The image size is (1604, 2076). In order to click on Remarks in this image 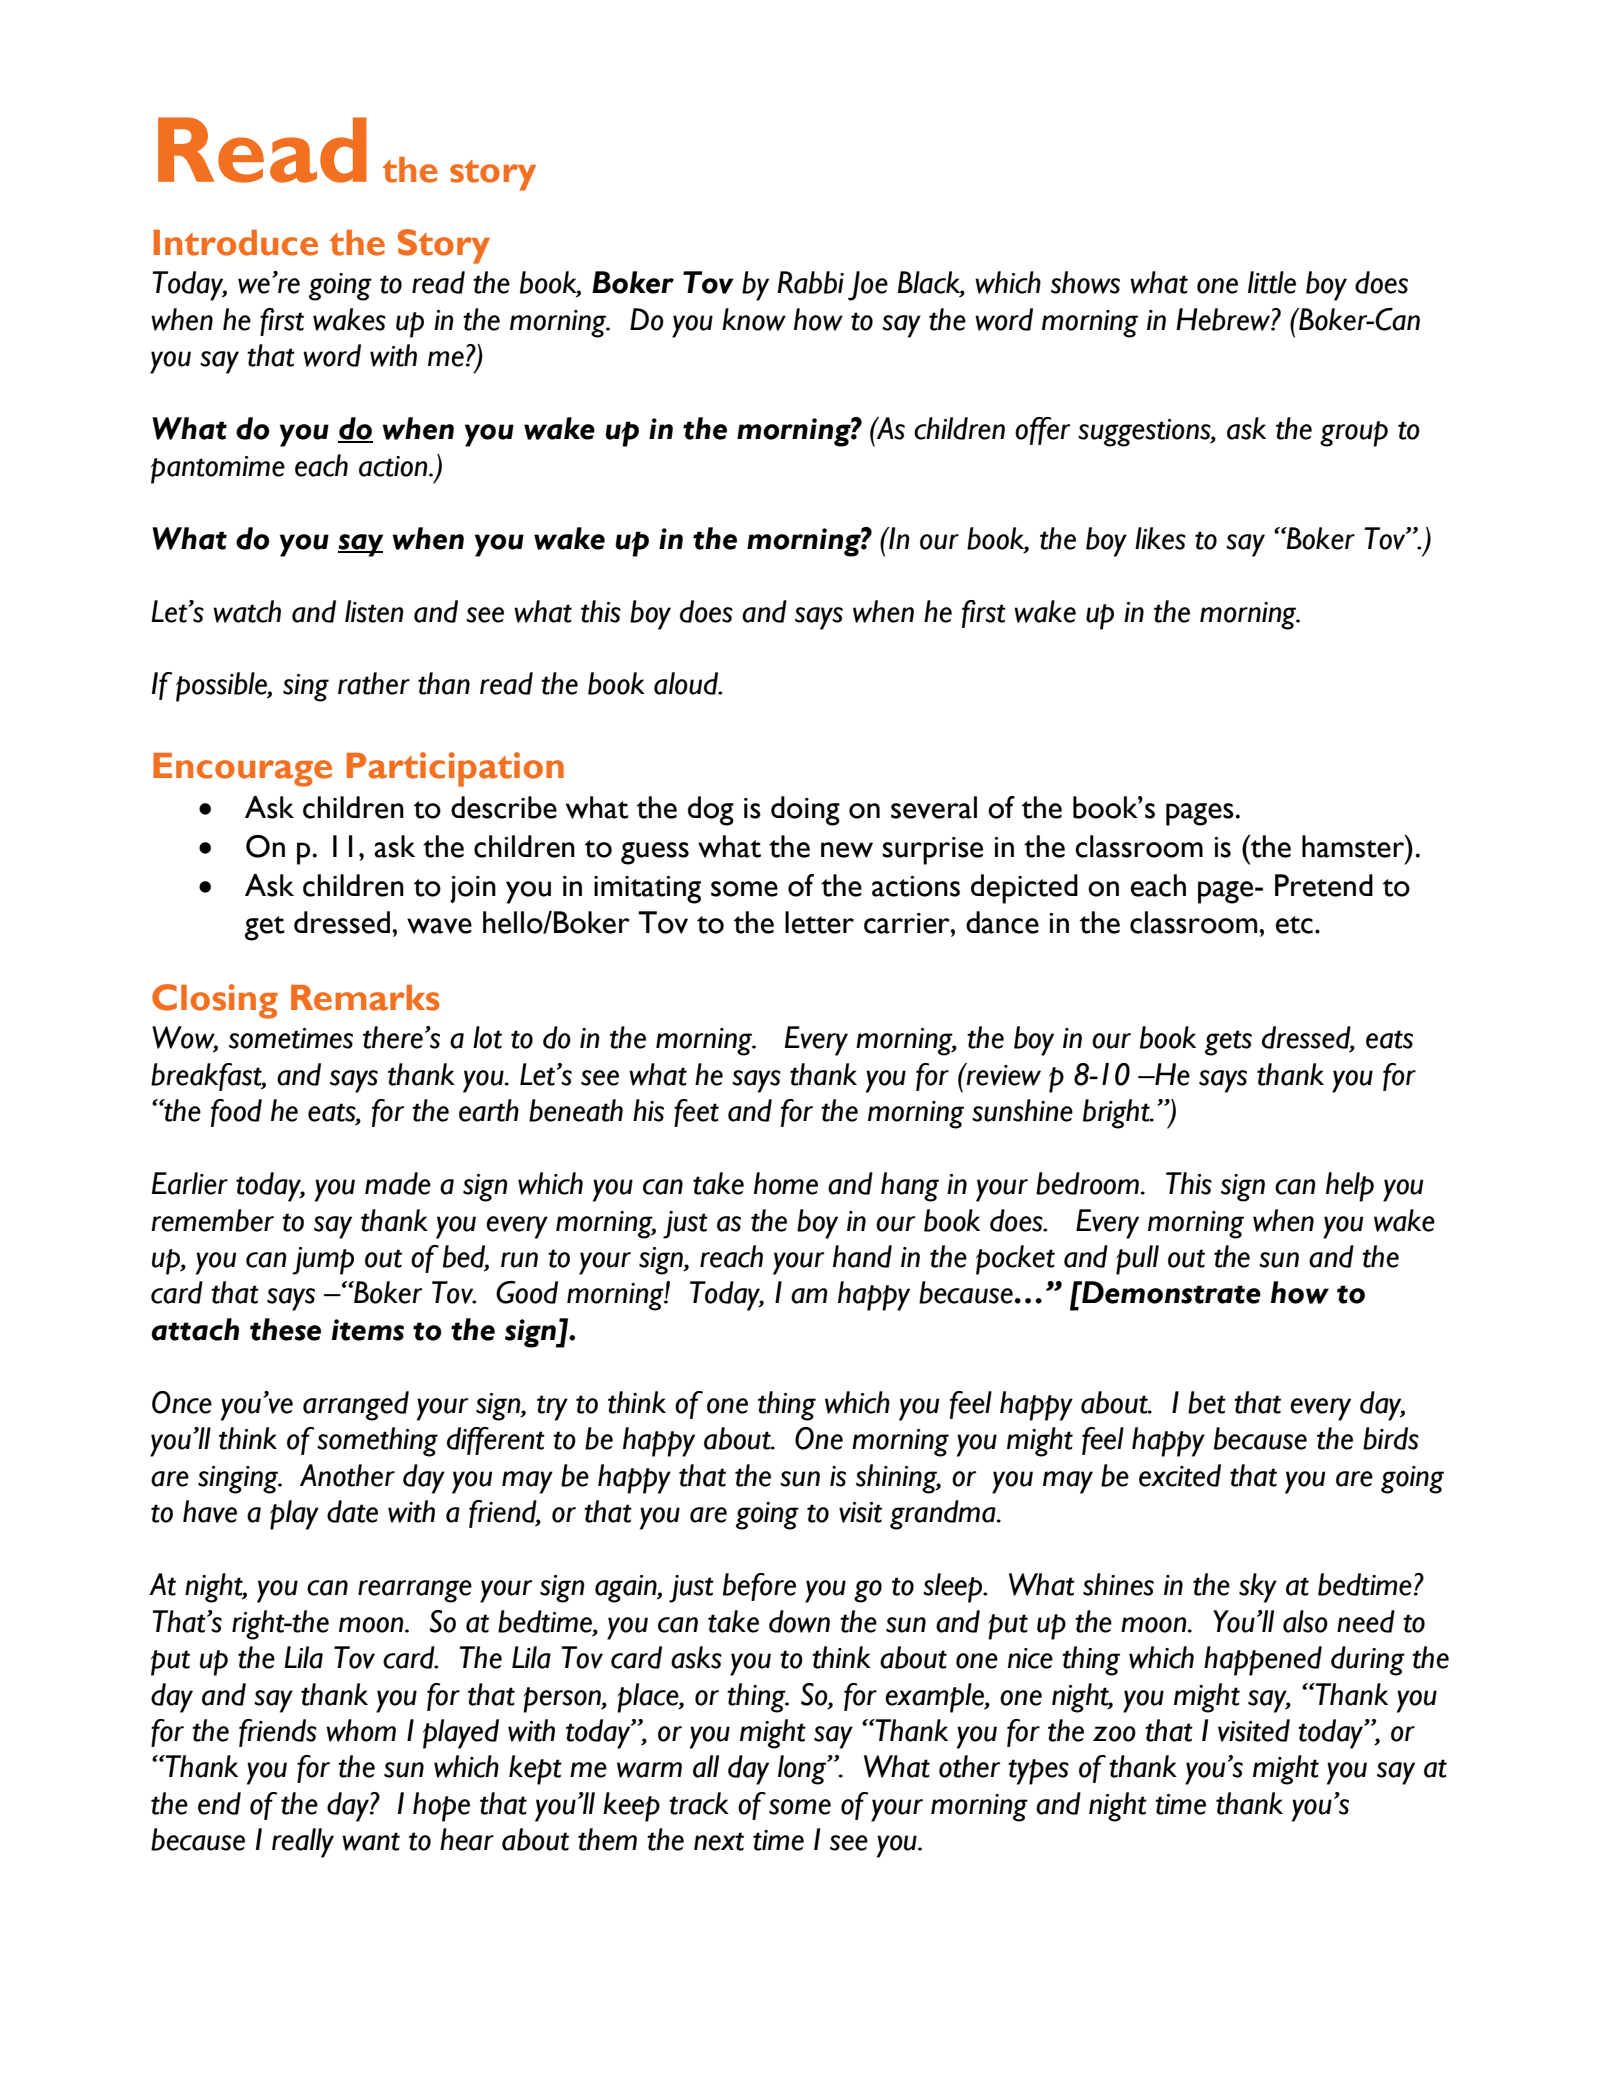, I will do `click(365, 998)`.
